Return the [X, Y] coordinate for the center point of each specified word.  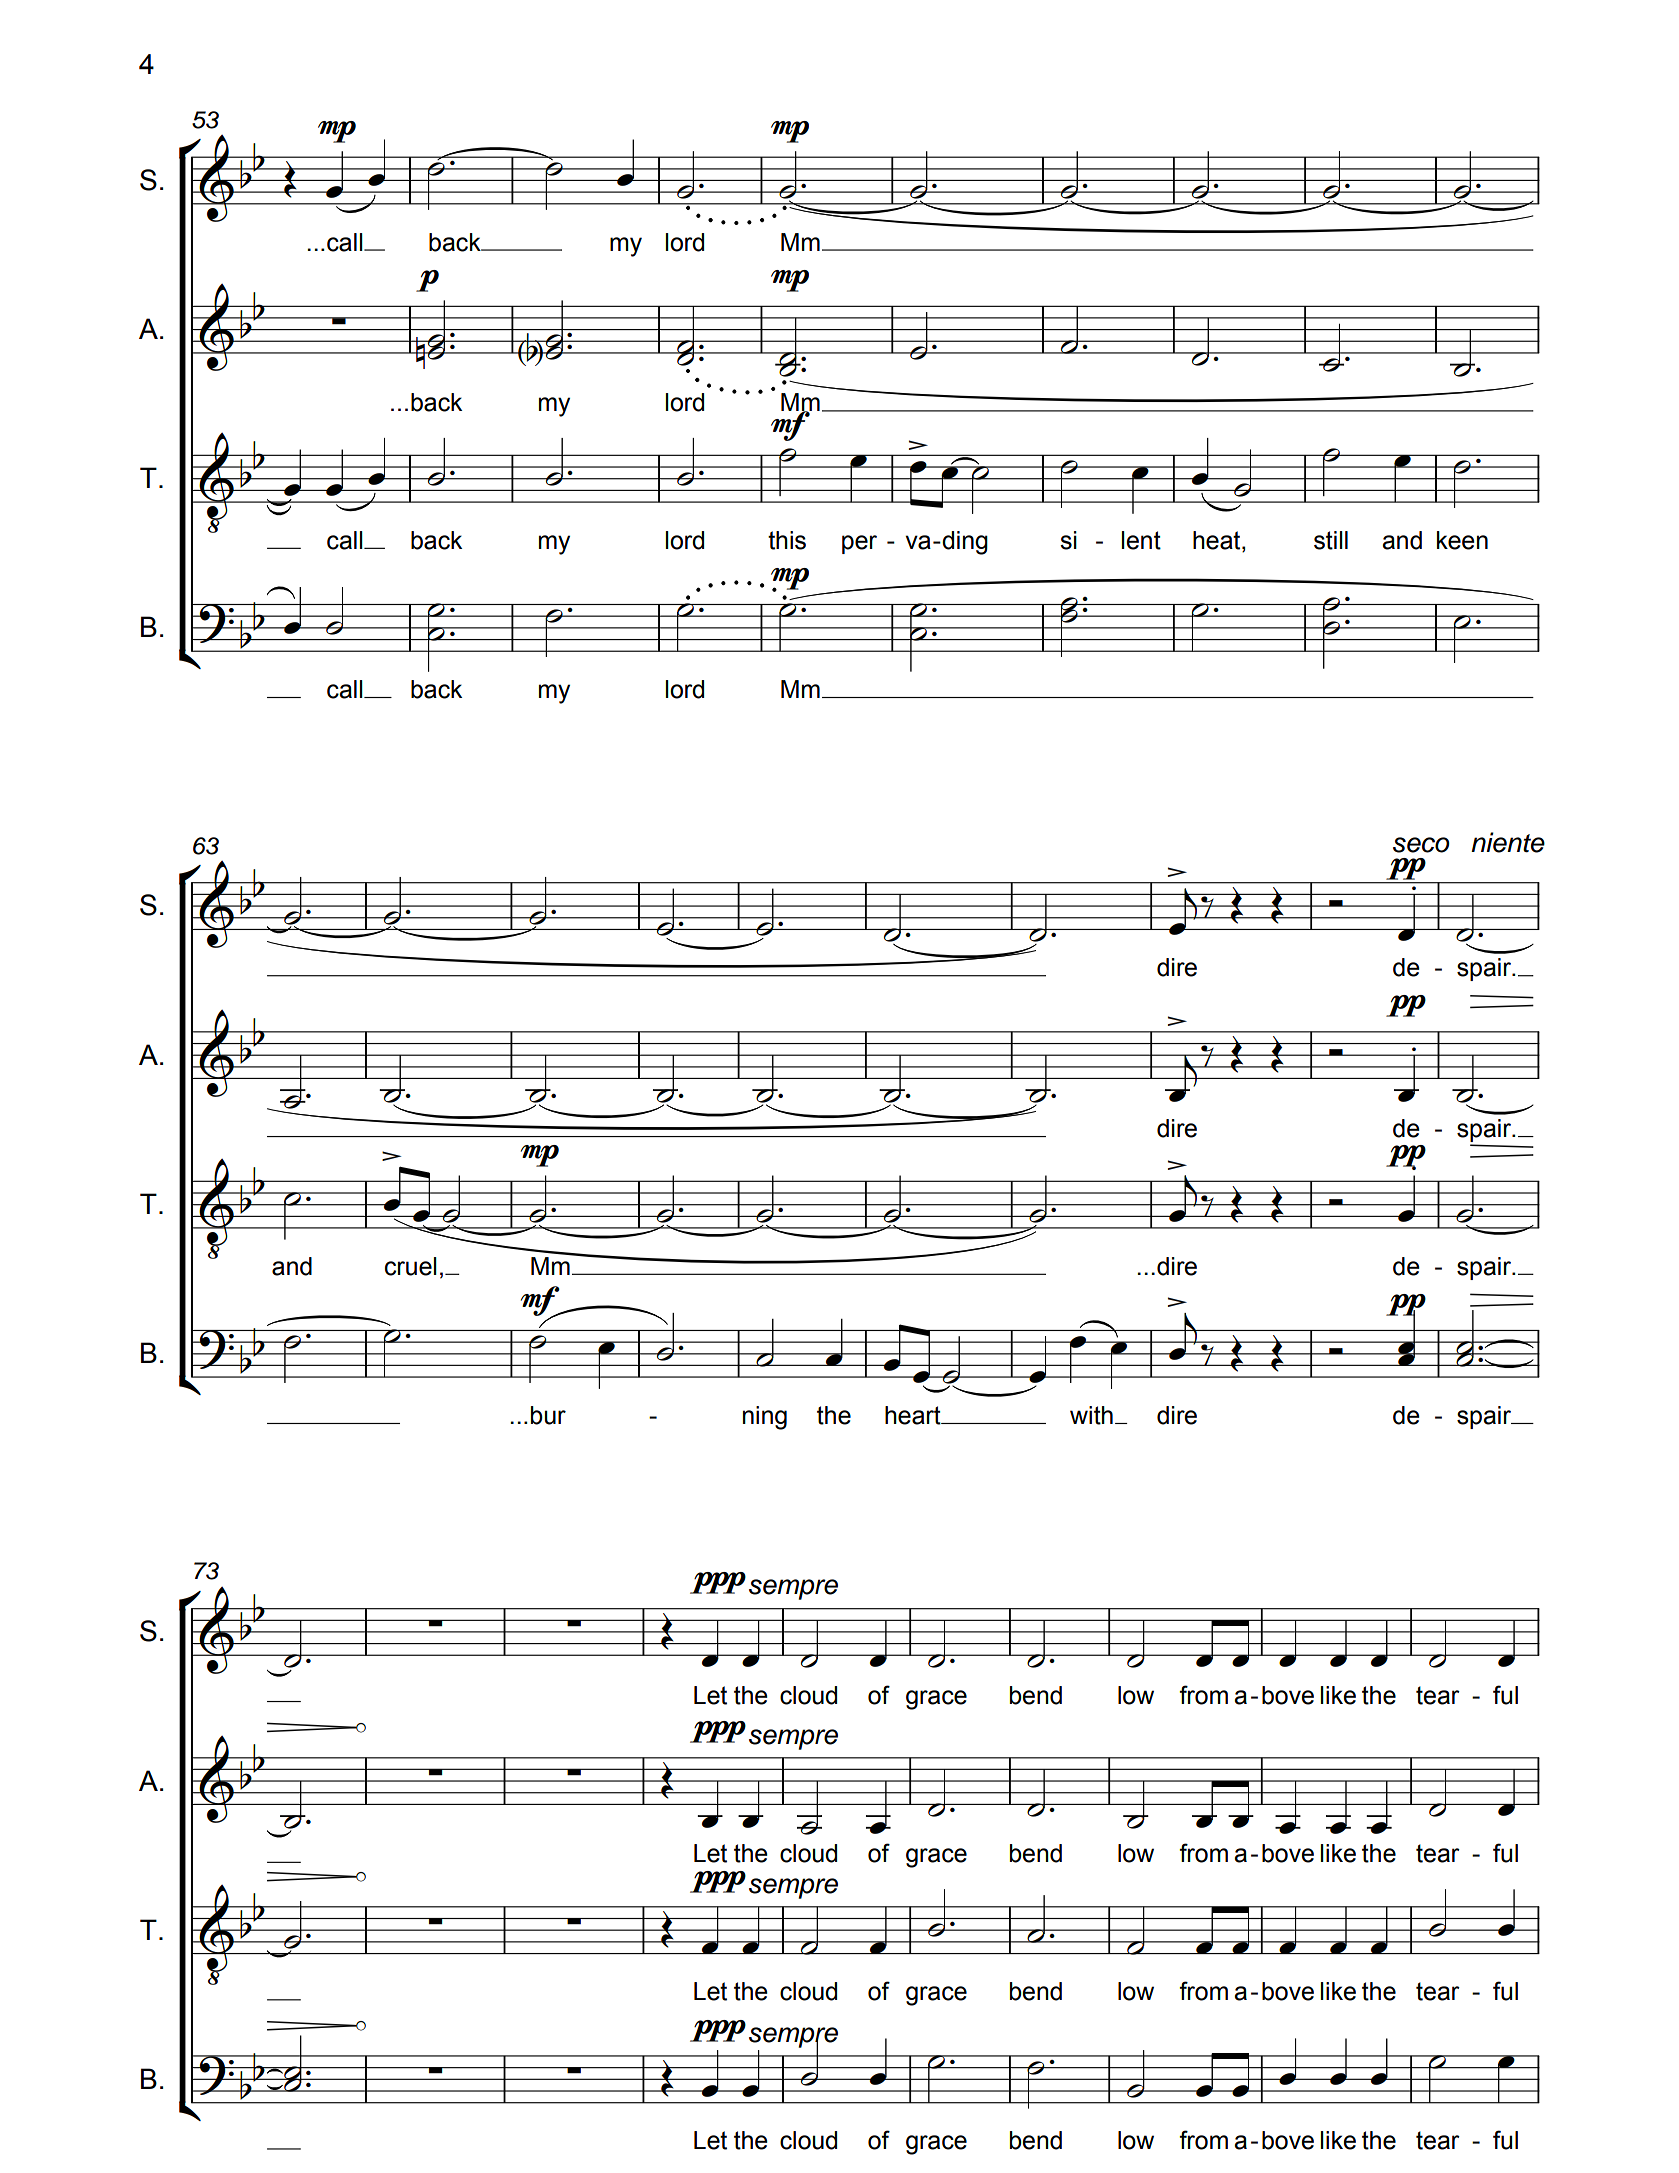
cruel [411, 1266]
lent [1141, 540]
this [787, 540]
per [859, 544]
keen [1462, 540]
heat [1218, 540]
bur [548, 1415]
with [1091, 1415]
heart [914, 1415]
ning [765, 1418]
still [1331, 540]
